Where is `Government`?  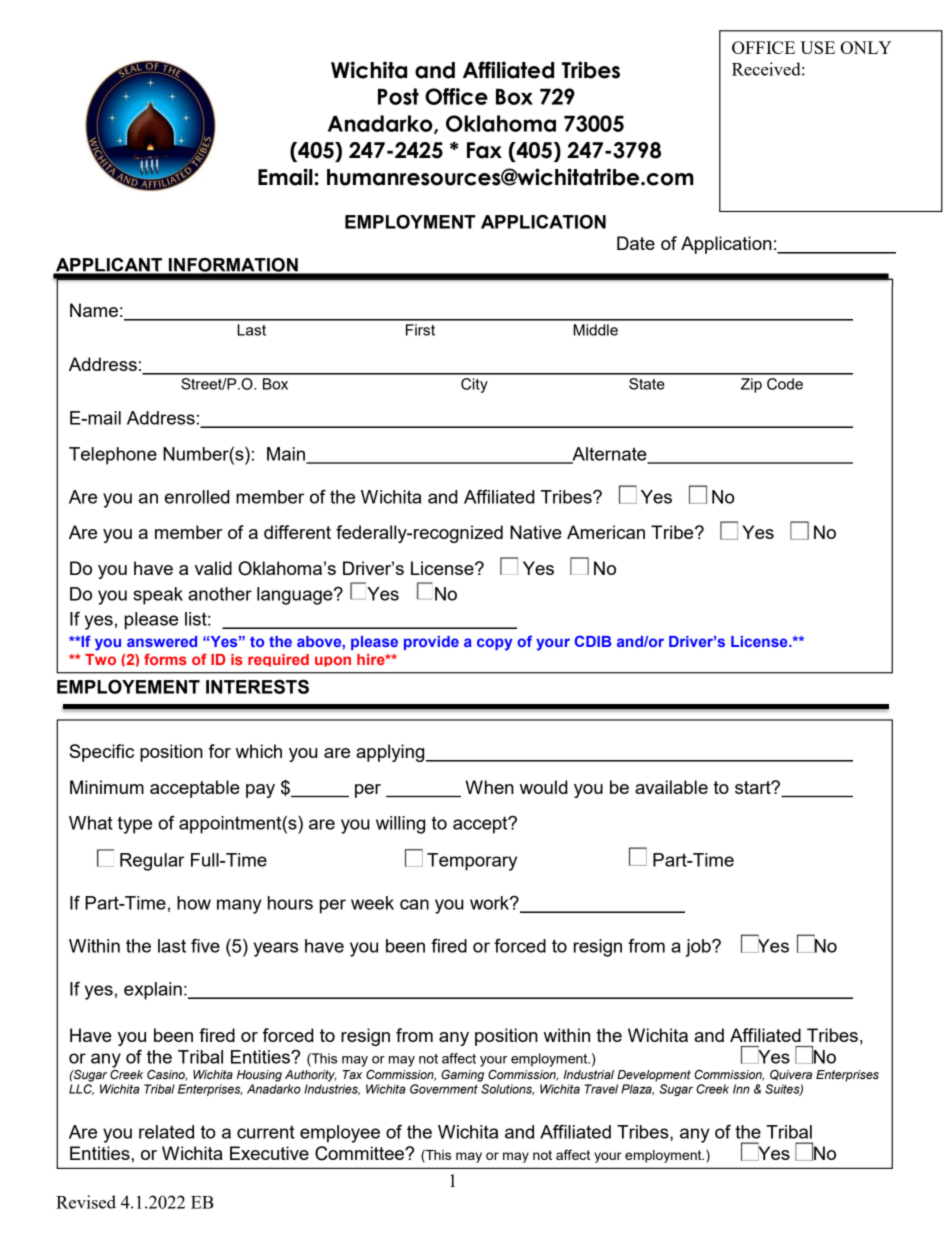
Government is located at coordinates (444, 1089).
